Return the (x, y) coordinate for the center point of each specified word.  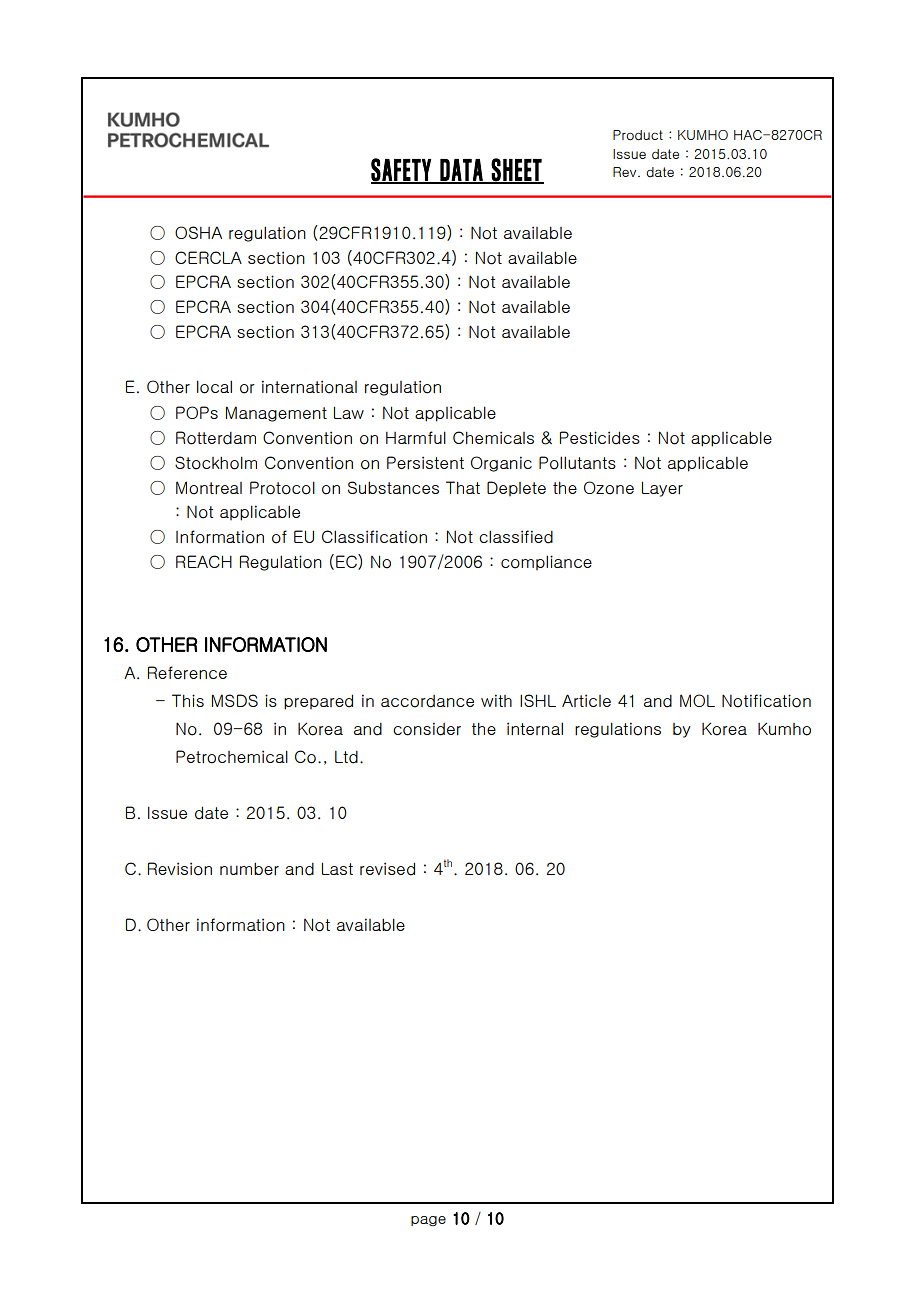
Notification (766, 701)
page (428, 1221)
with (496, 700)
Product (638, 135)
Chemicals (493, 437)
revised (387, 869)
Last (337, 868)
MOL (697, 700)
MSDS (235, 700)
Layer (662, 489)
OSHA (198, 232)
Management (276, 414)
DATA (461, 171)
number (249, 869)
